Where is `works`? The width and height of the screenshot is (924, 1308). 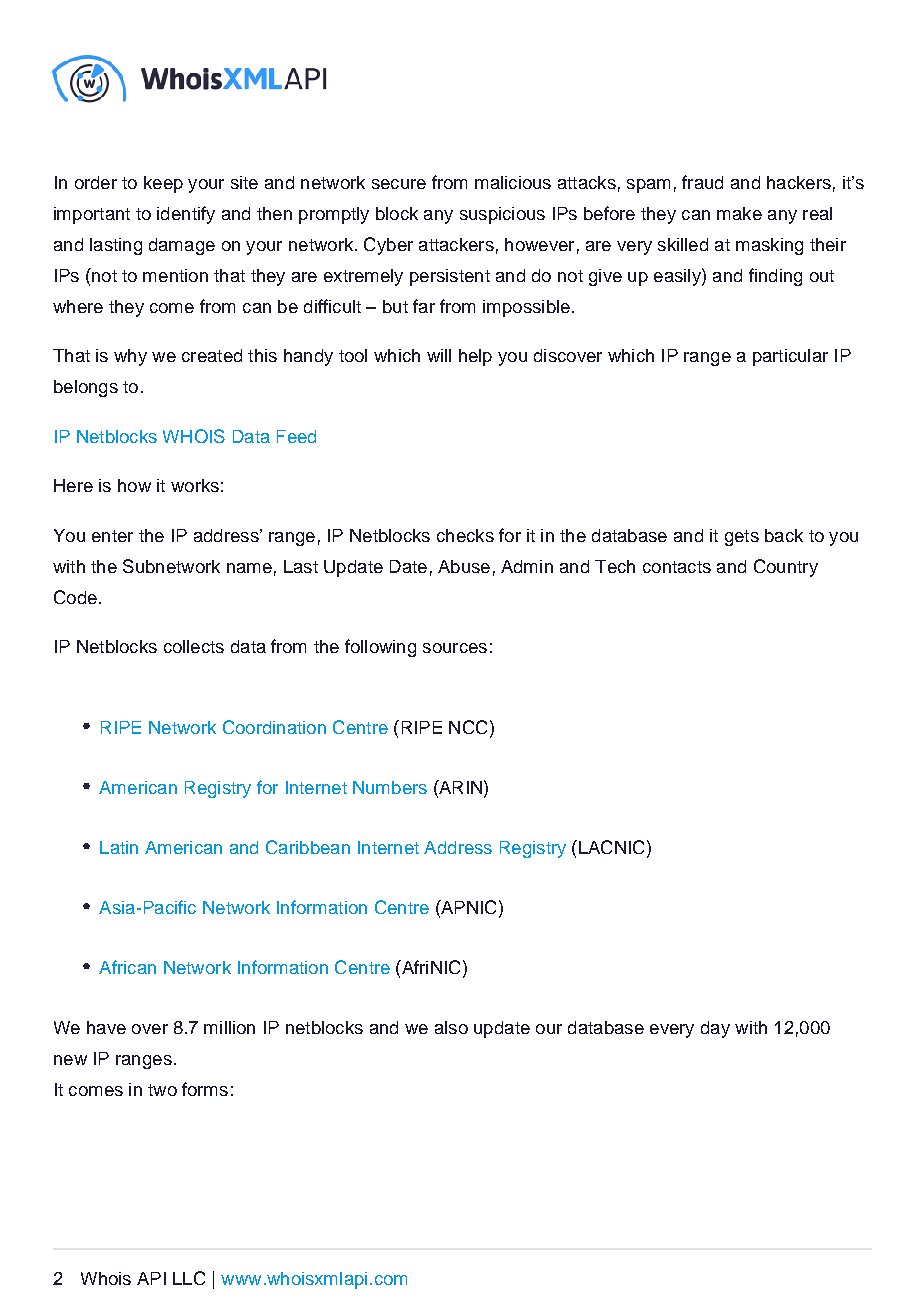
works is located at coordinates (195, 485).
